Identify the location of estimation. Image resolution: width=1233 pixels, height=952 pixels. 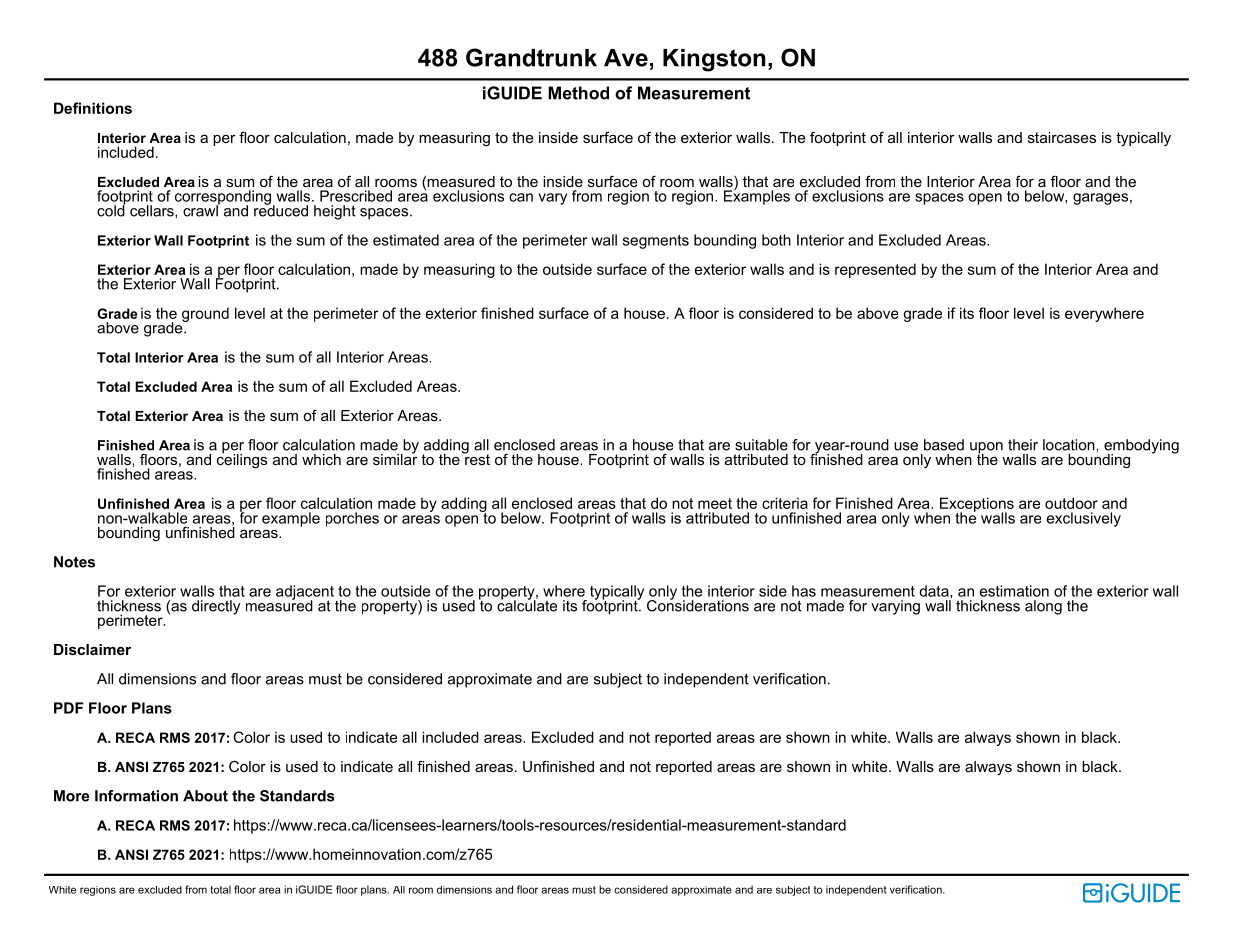
(1014, 591).
